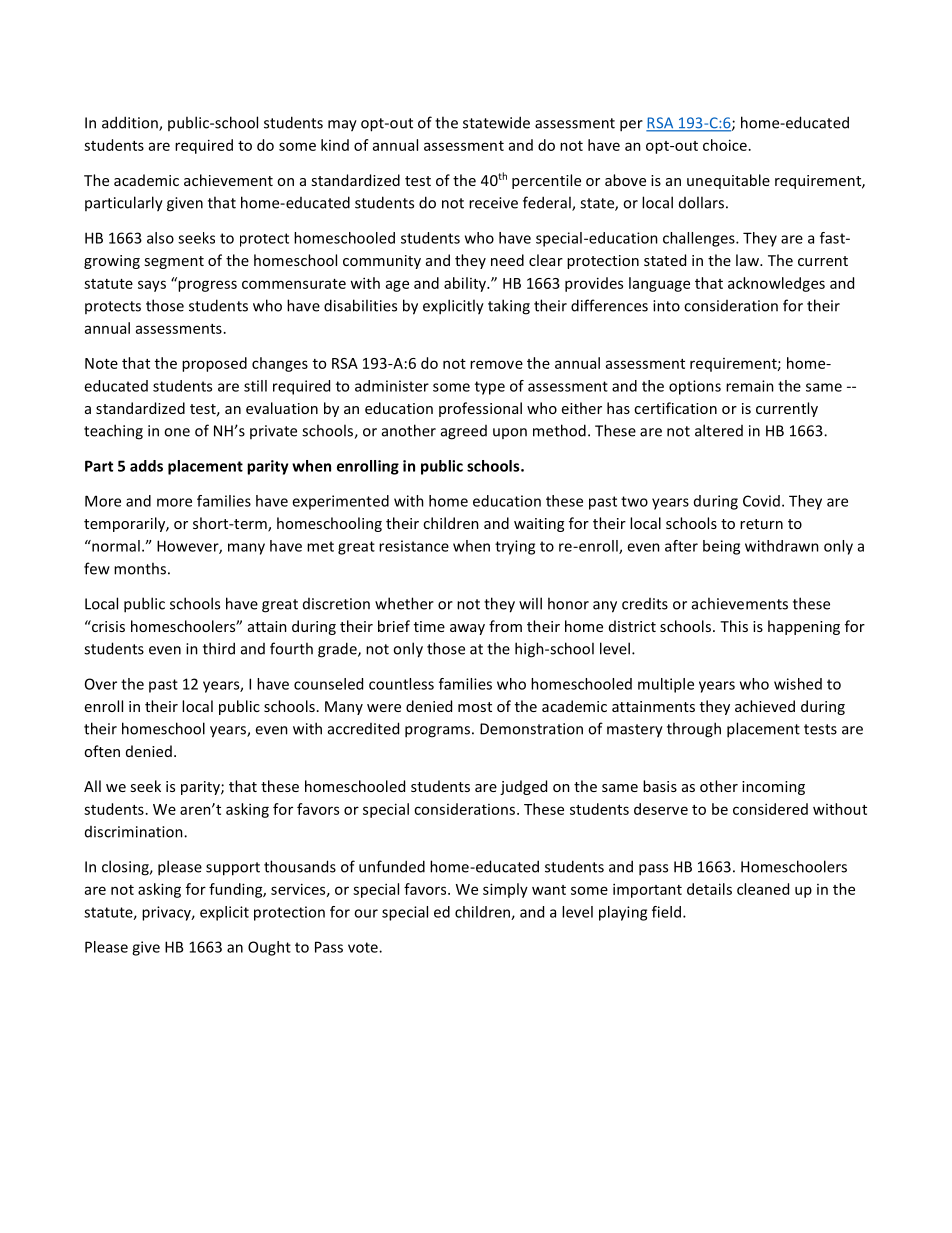 The image size is (952, 1233). Describe the element at coordinates (480, 409) in the document. I see `professional` at that location.
